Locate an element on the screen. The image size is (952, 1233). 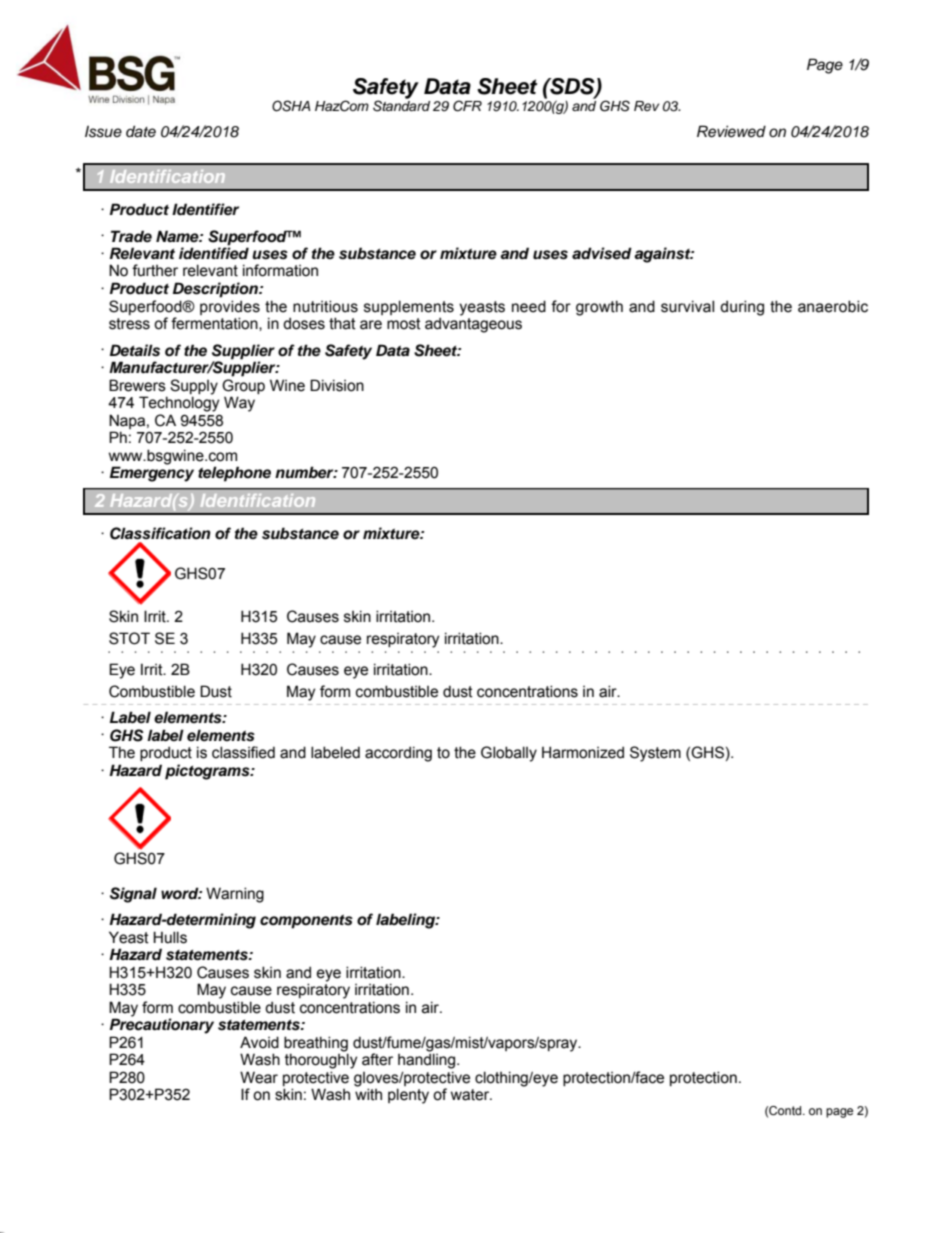
handling is located at coordinates (428, 1060).
